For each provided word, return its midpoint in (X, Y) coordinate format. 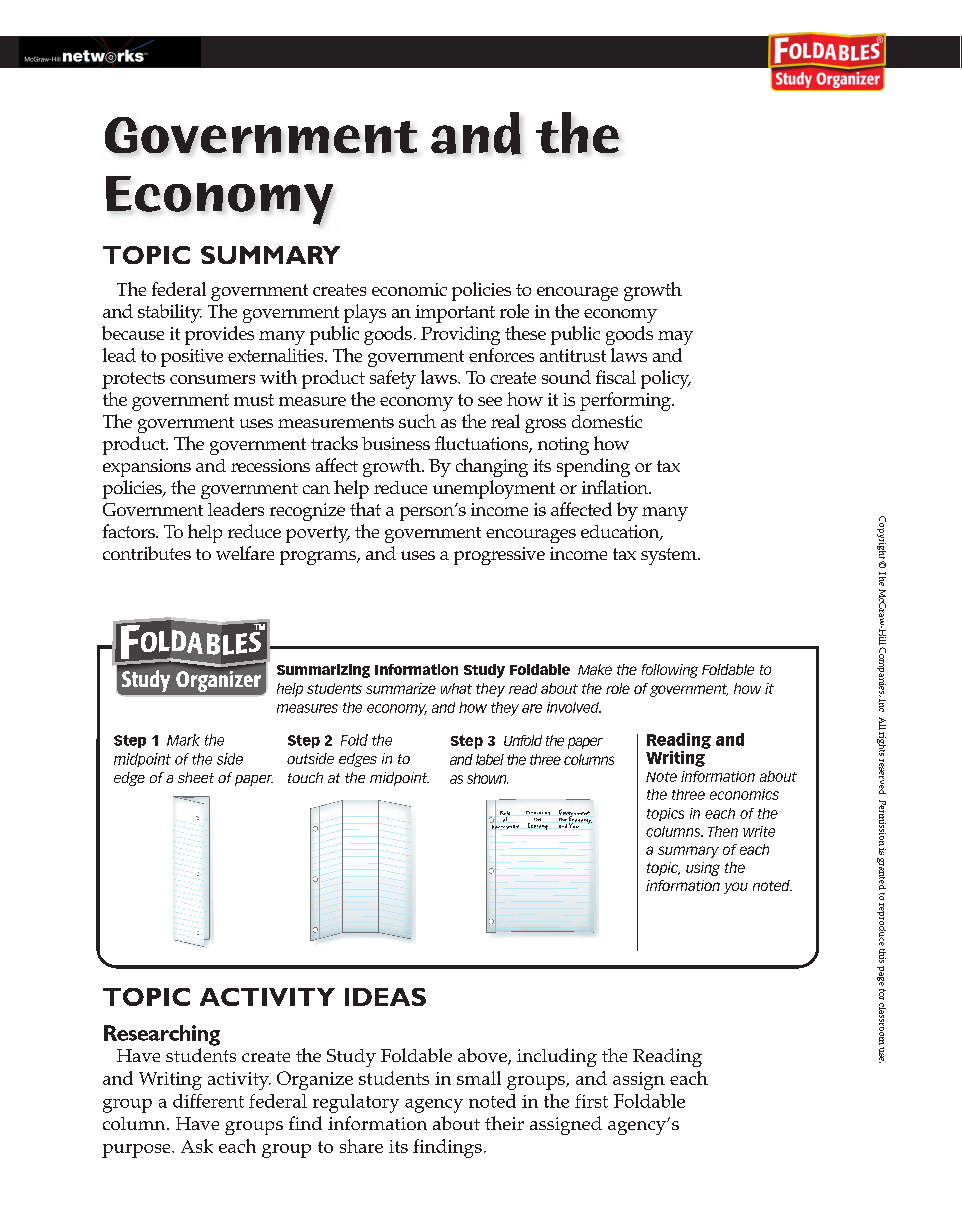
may (675, 338)
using (703, 869)
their (504, 1123)
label (490, 759)
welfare (245, 553)
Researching (162, 1035)
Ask (197, 1146)
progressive (499, 556)
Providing (460, 335)
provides (219, 335)
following (670, 671)
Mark (183, 740)
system (670, 556)
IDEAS (385, 997)
